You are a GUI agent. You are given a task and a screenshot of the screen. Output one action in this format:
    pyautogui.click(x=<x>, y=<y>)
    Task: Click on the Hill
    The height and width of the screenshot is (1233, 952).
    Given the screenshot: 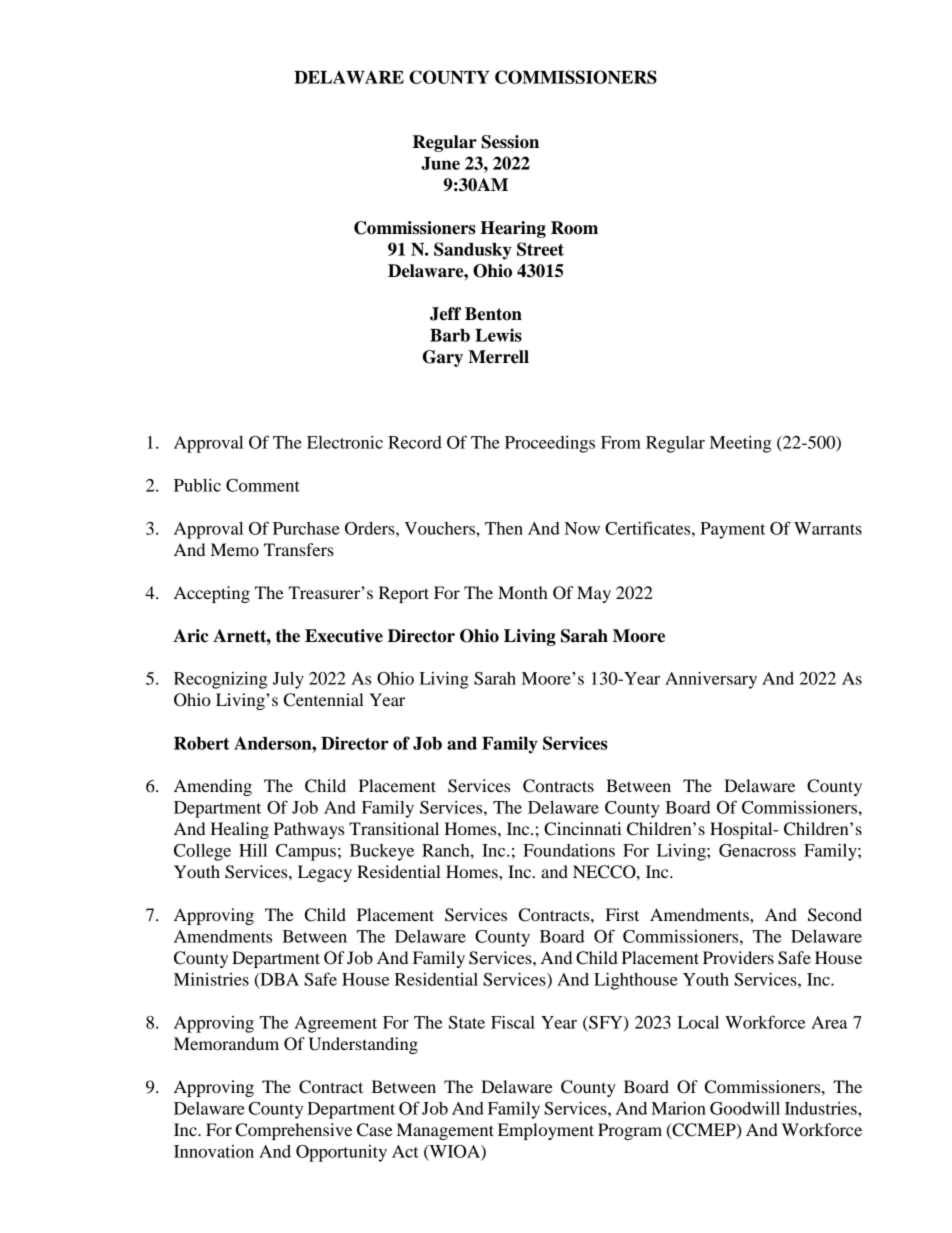 What is the action you would take?
    pyautogui.click(x=253, y=850)
